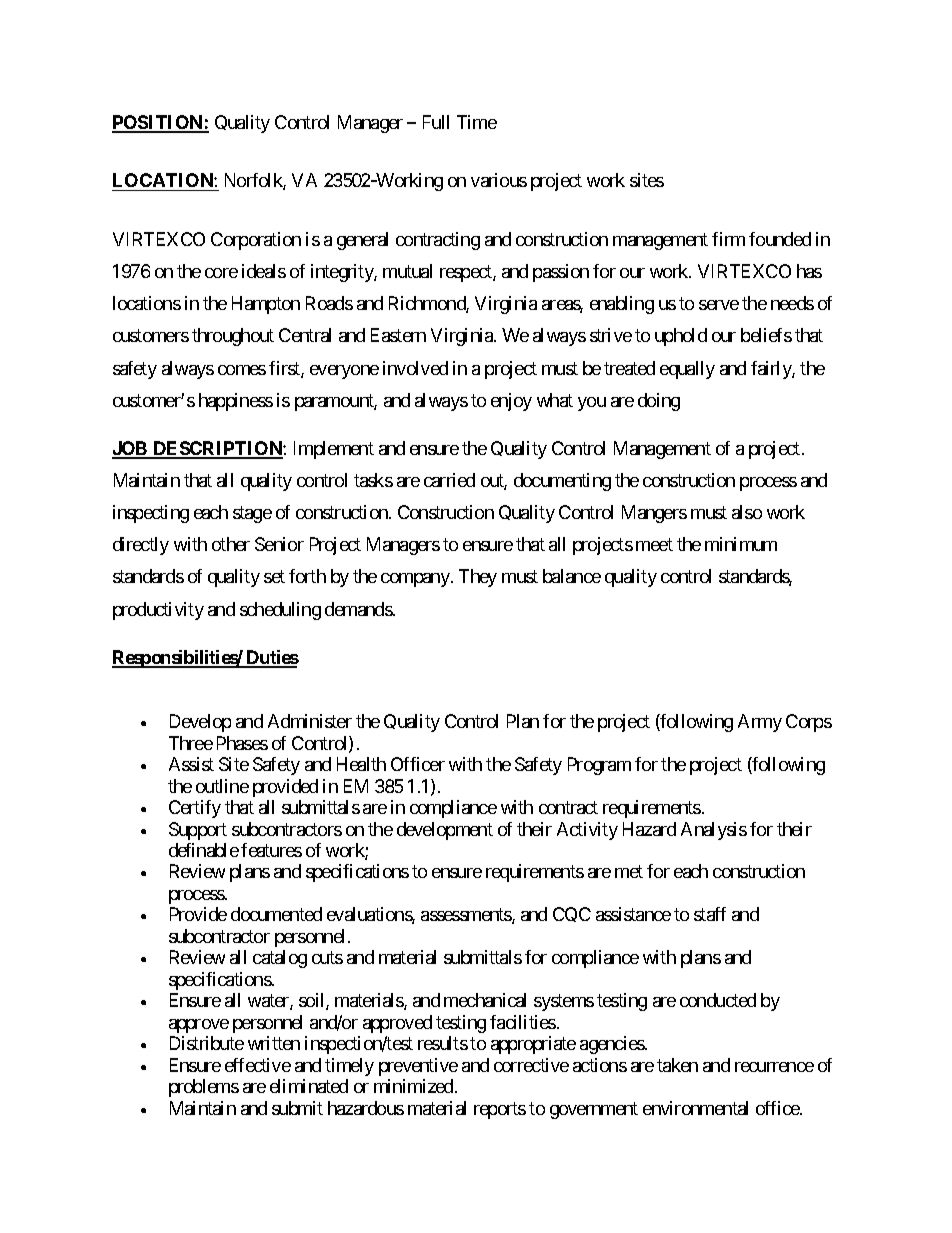 This screenshot has height=1233, width=952. What do you see at coordinates (131, 449) in the screenshot?
I see `JOB` at bounding box center [131, 449].
